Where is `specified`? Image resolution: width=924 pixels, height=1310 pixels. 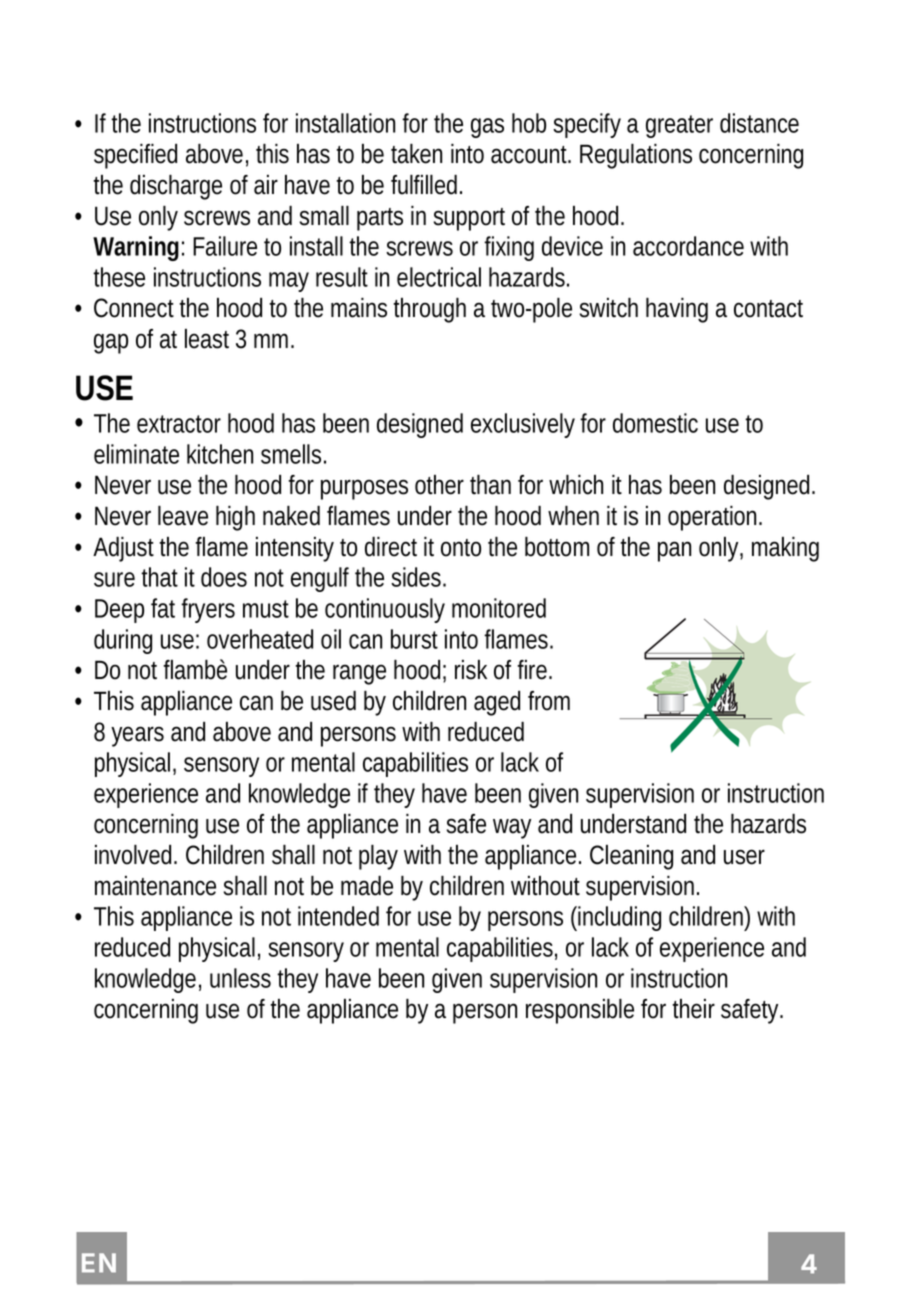
specified is located at coordinates (135, 156).
